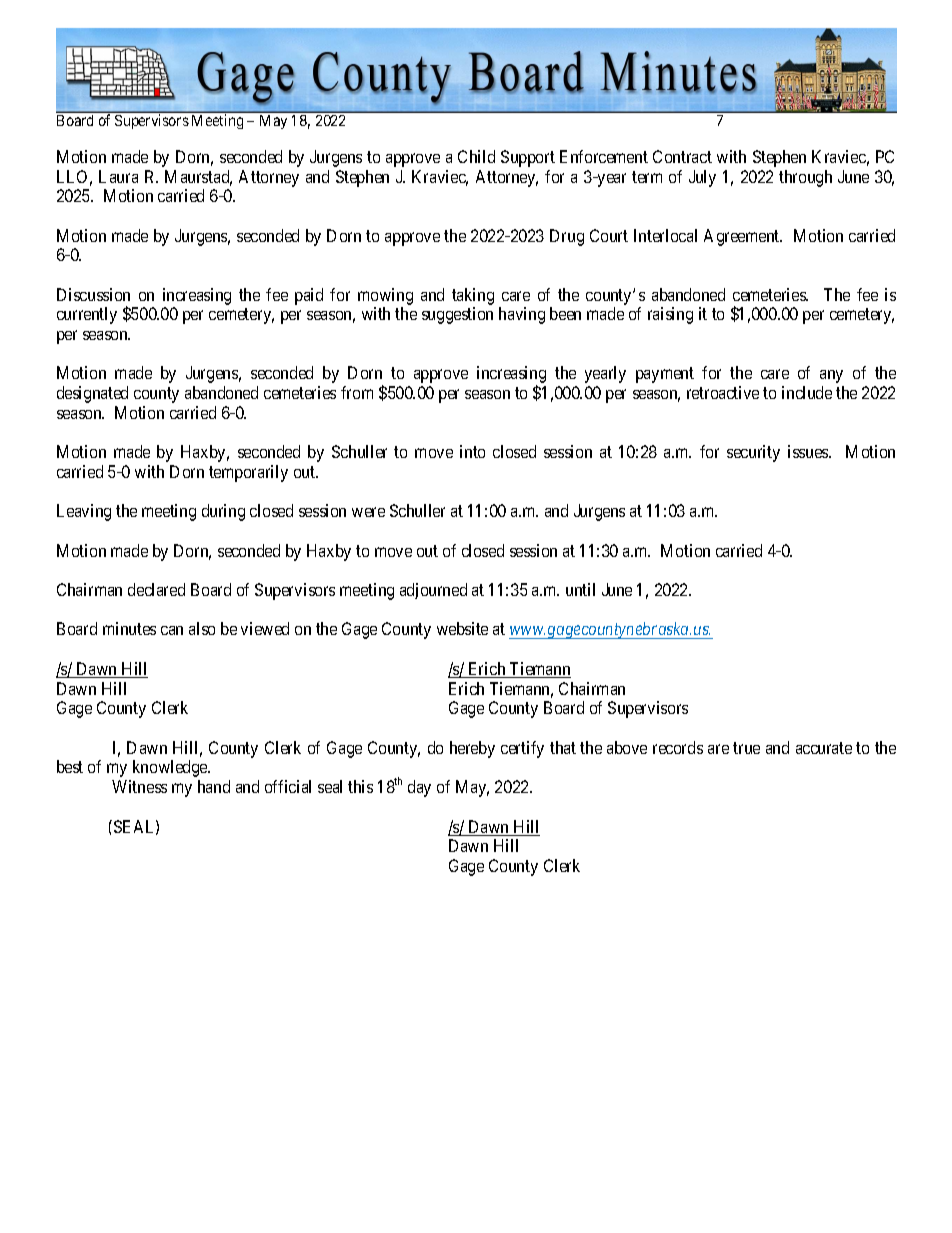  What do you see at coordinates (172, 630) in the screenshot?
I see `can` at bounding box center [172, 630].
